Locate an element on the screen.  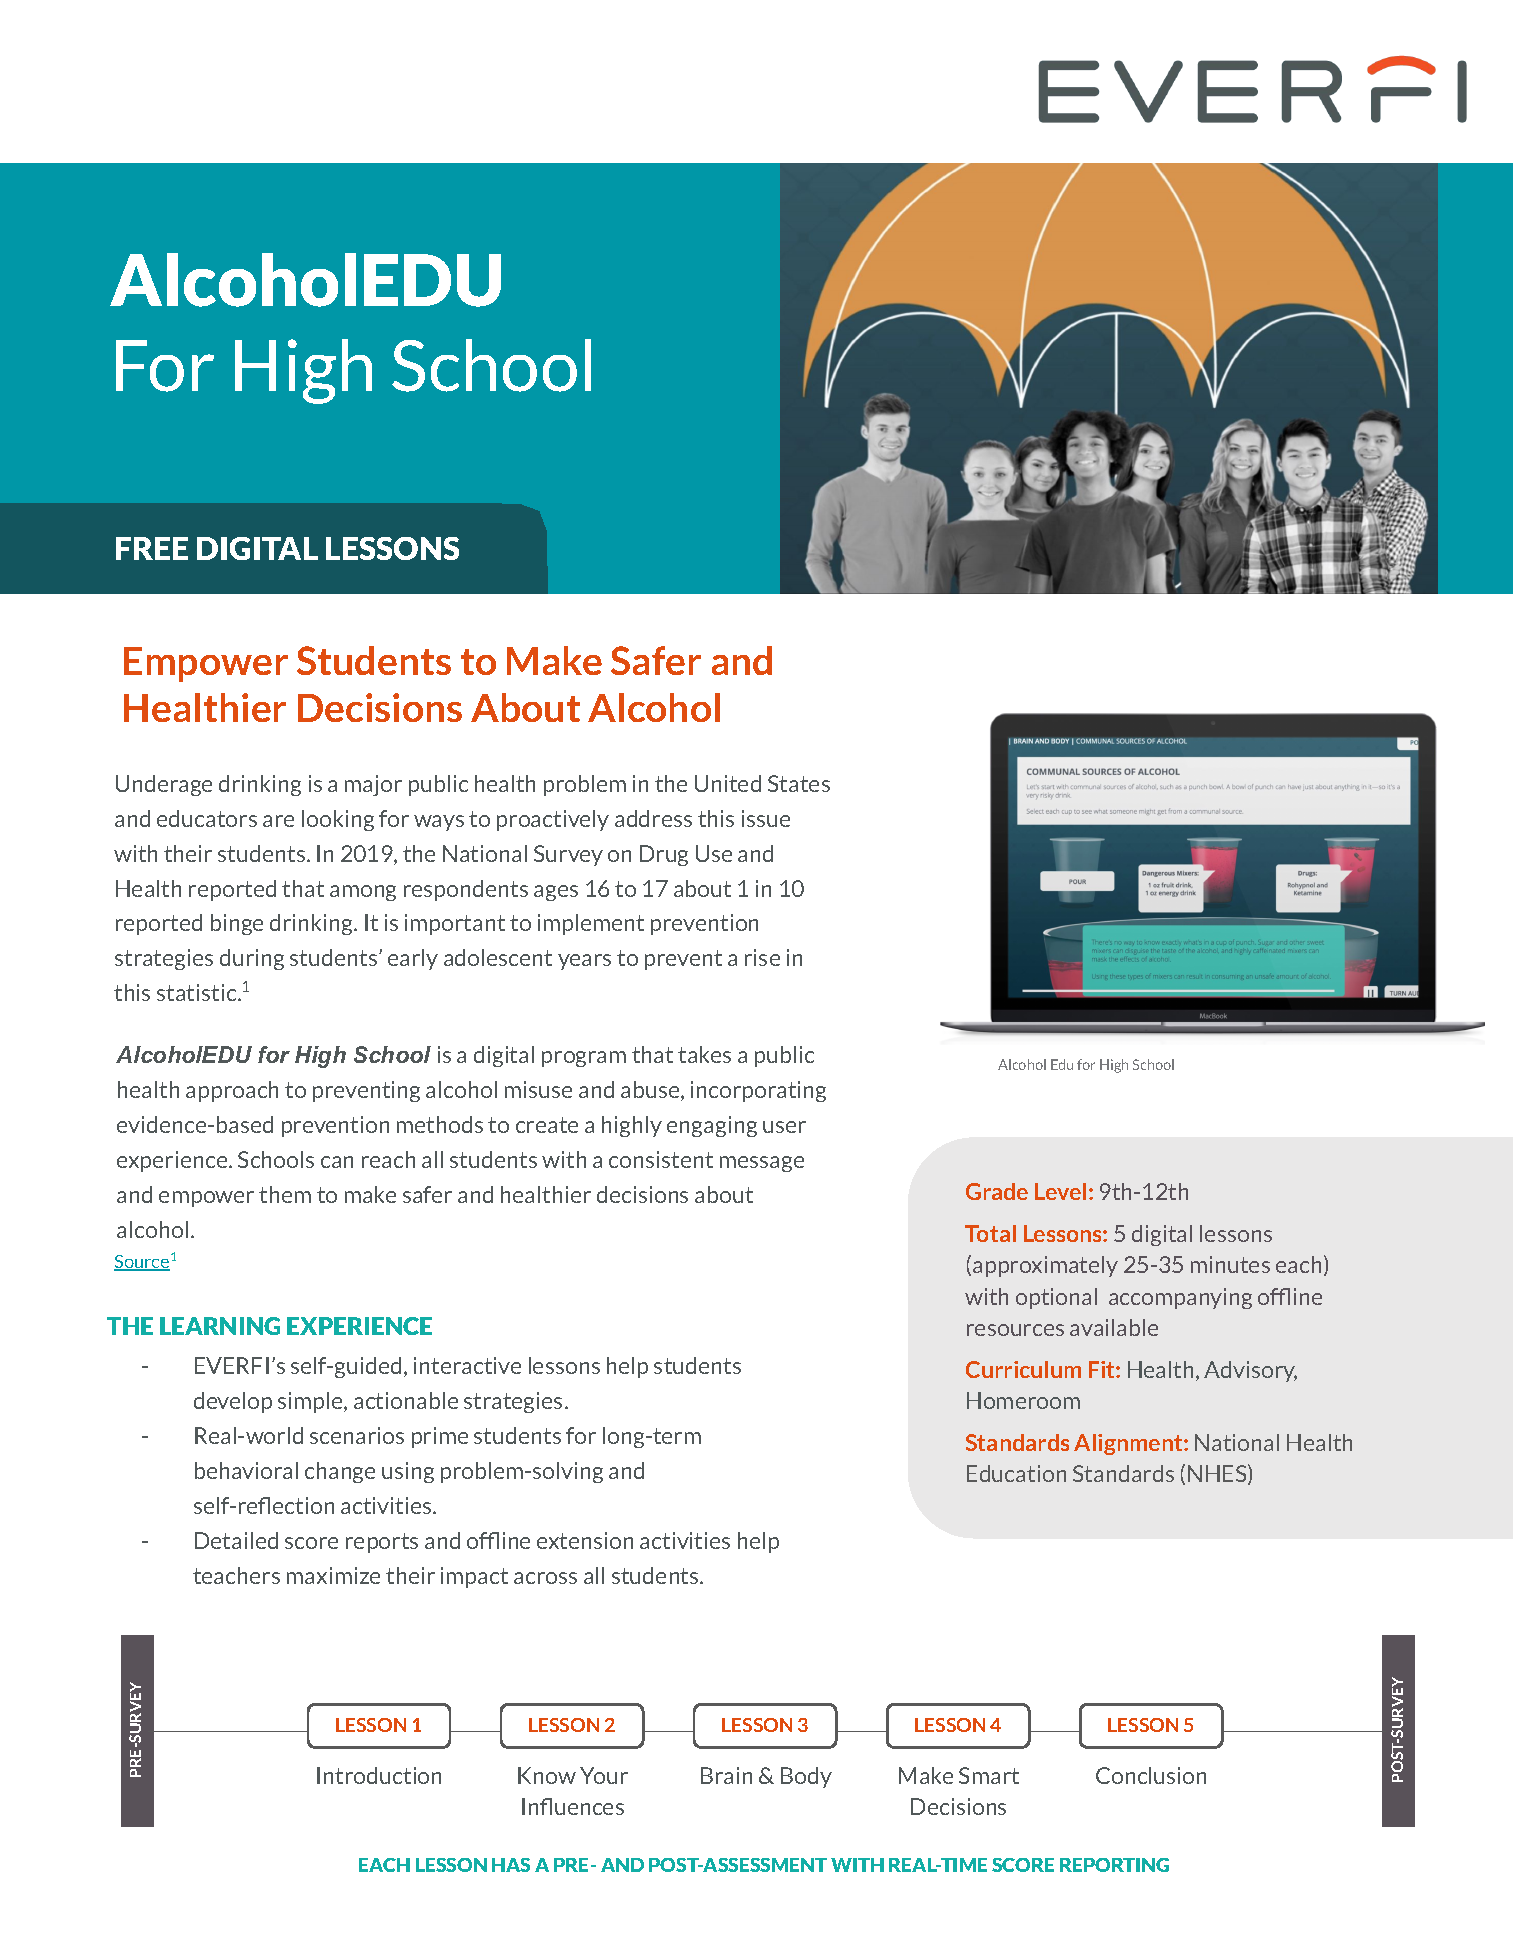
FREE is located at coordinates (152, 548).
